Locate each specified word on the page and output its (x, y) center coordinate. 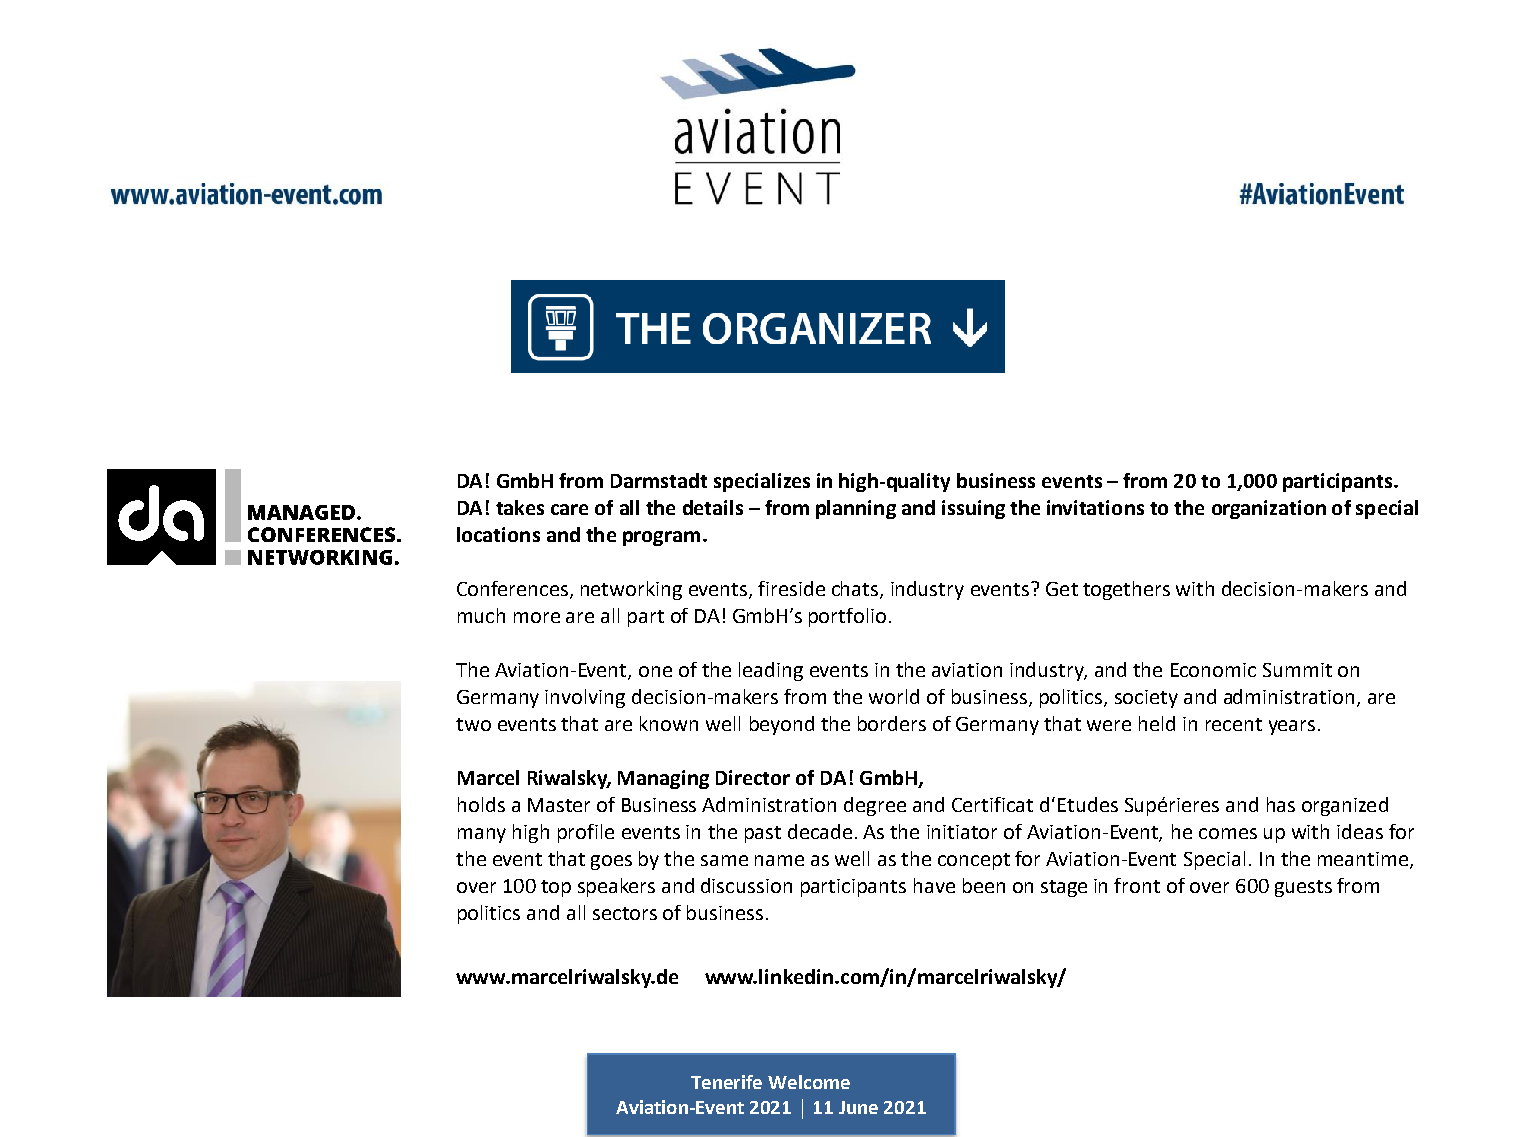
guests (1303, 888)
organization (1269, 509)
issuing (973, 509)
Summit (1297, 670)
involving (585, 698)
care (569, 509)
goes (611, 862)
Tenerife (726, 1082)
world (894, 696)
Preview (809, 1082)
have (934, 885)
